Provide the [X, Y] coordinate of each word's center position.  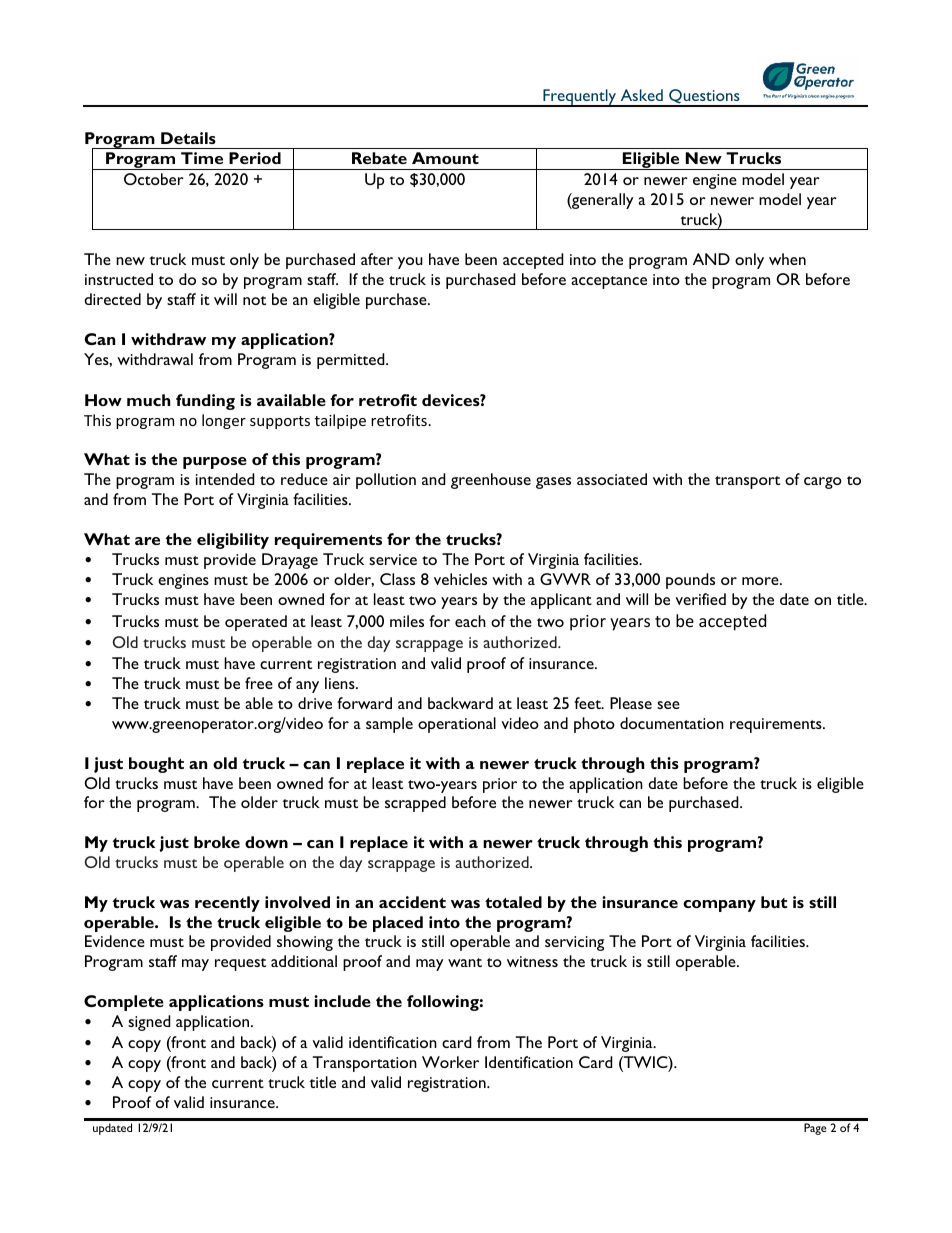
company [719, 906]
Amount [445, 158]
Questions [704, 97]
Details [188, 138]
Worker [450, 1062]
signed [149, 1023]
